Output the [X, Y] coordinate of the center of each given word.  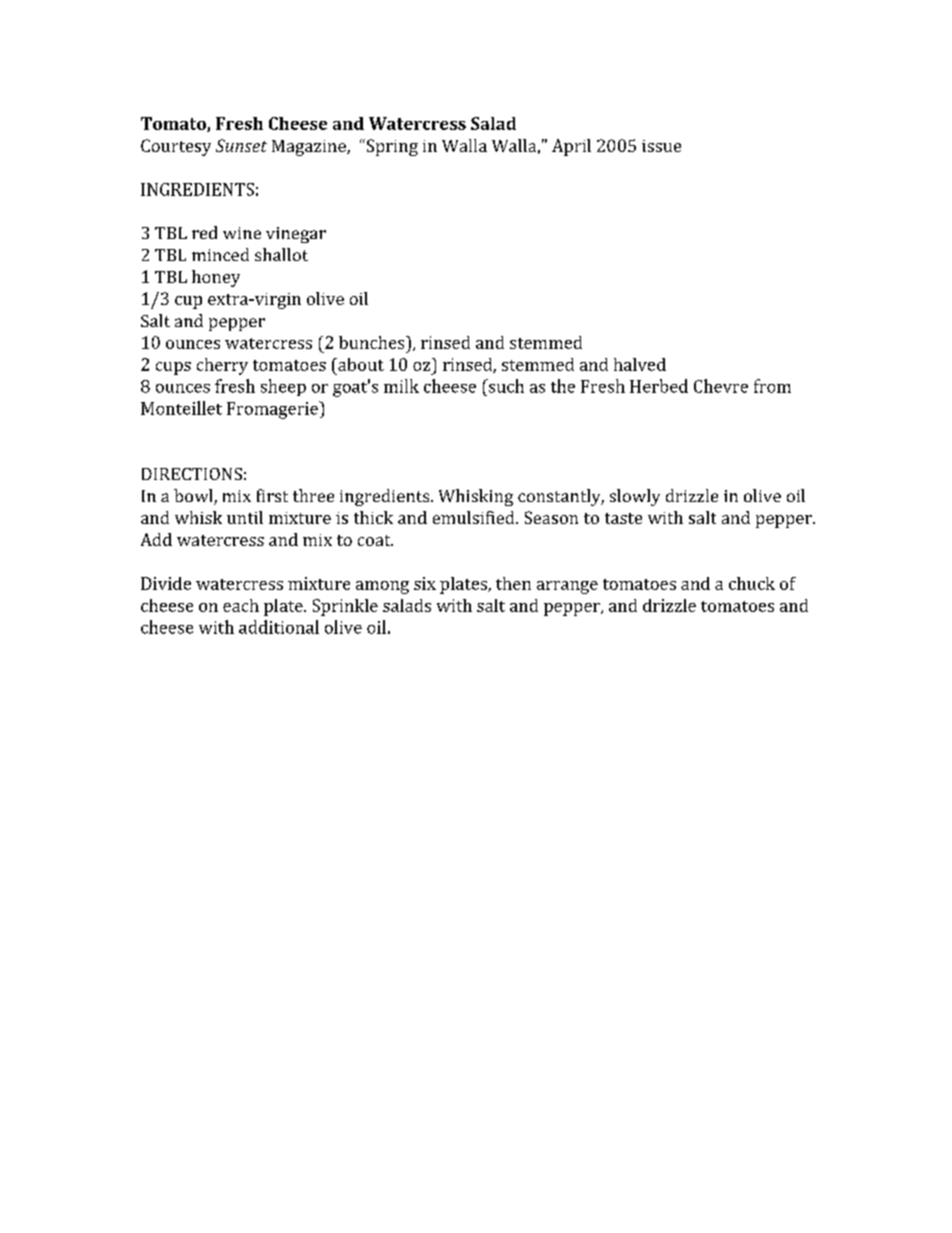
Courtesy [176, 147]
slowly [635, 497]
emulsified [475, 517]
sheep [283, 387]
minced [220, 254]
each [241, 605]
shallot [281, 254]
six [425, 583]
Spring [391, 147]
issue [661, 146]
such [505, 386]
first [272, 495]
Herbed [659, 386]
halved [640, 364]
